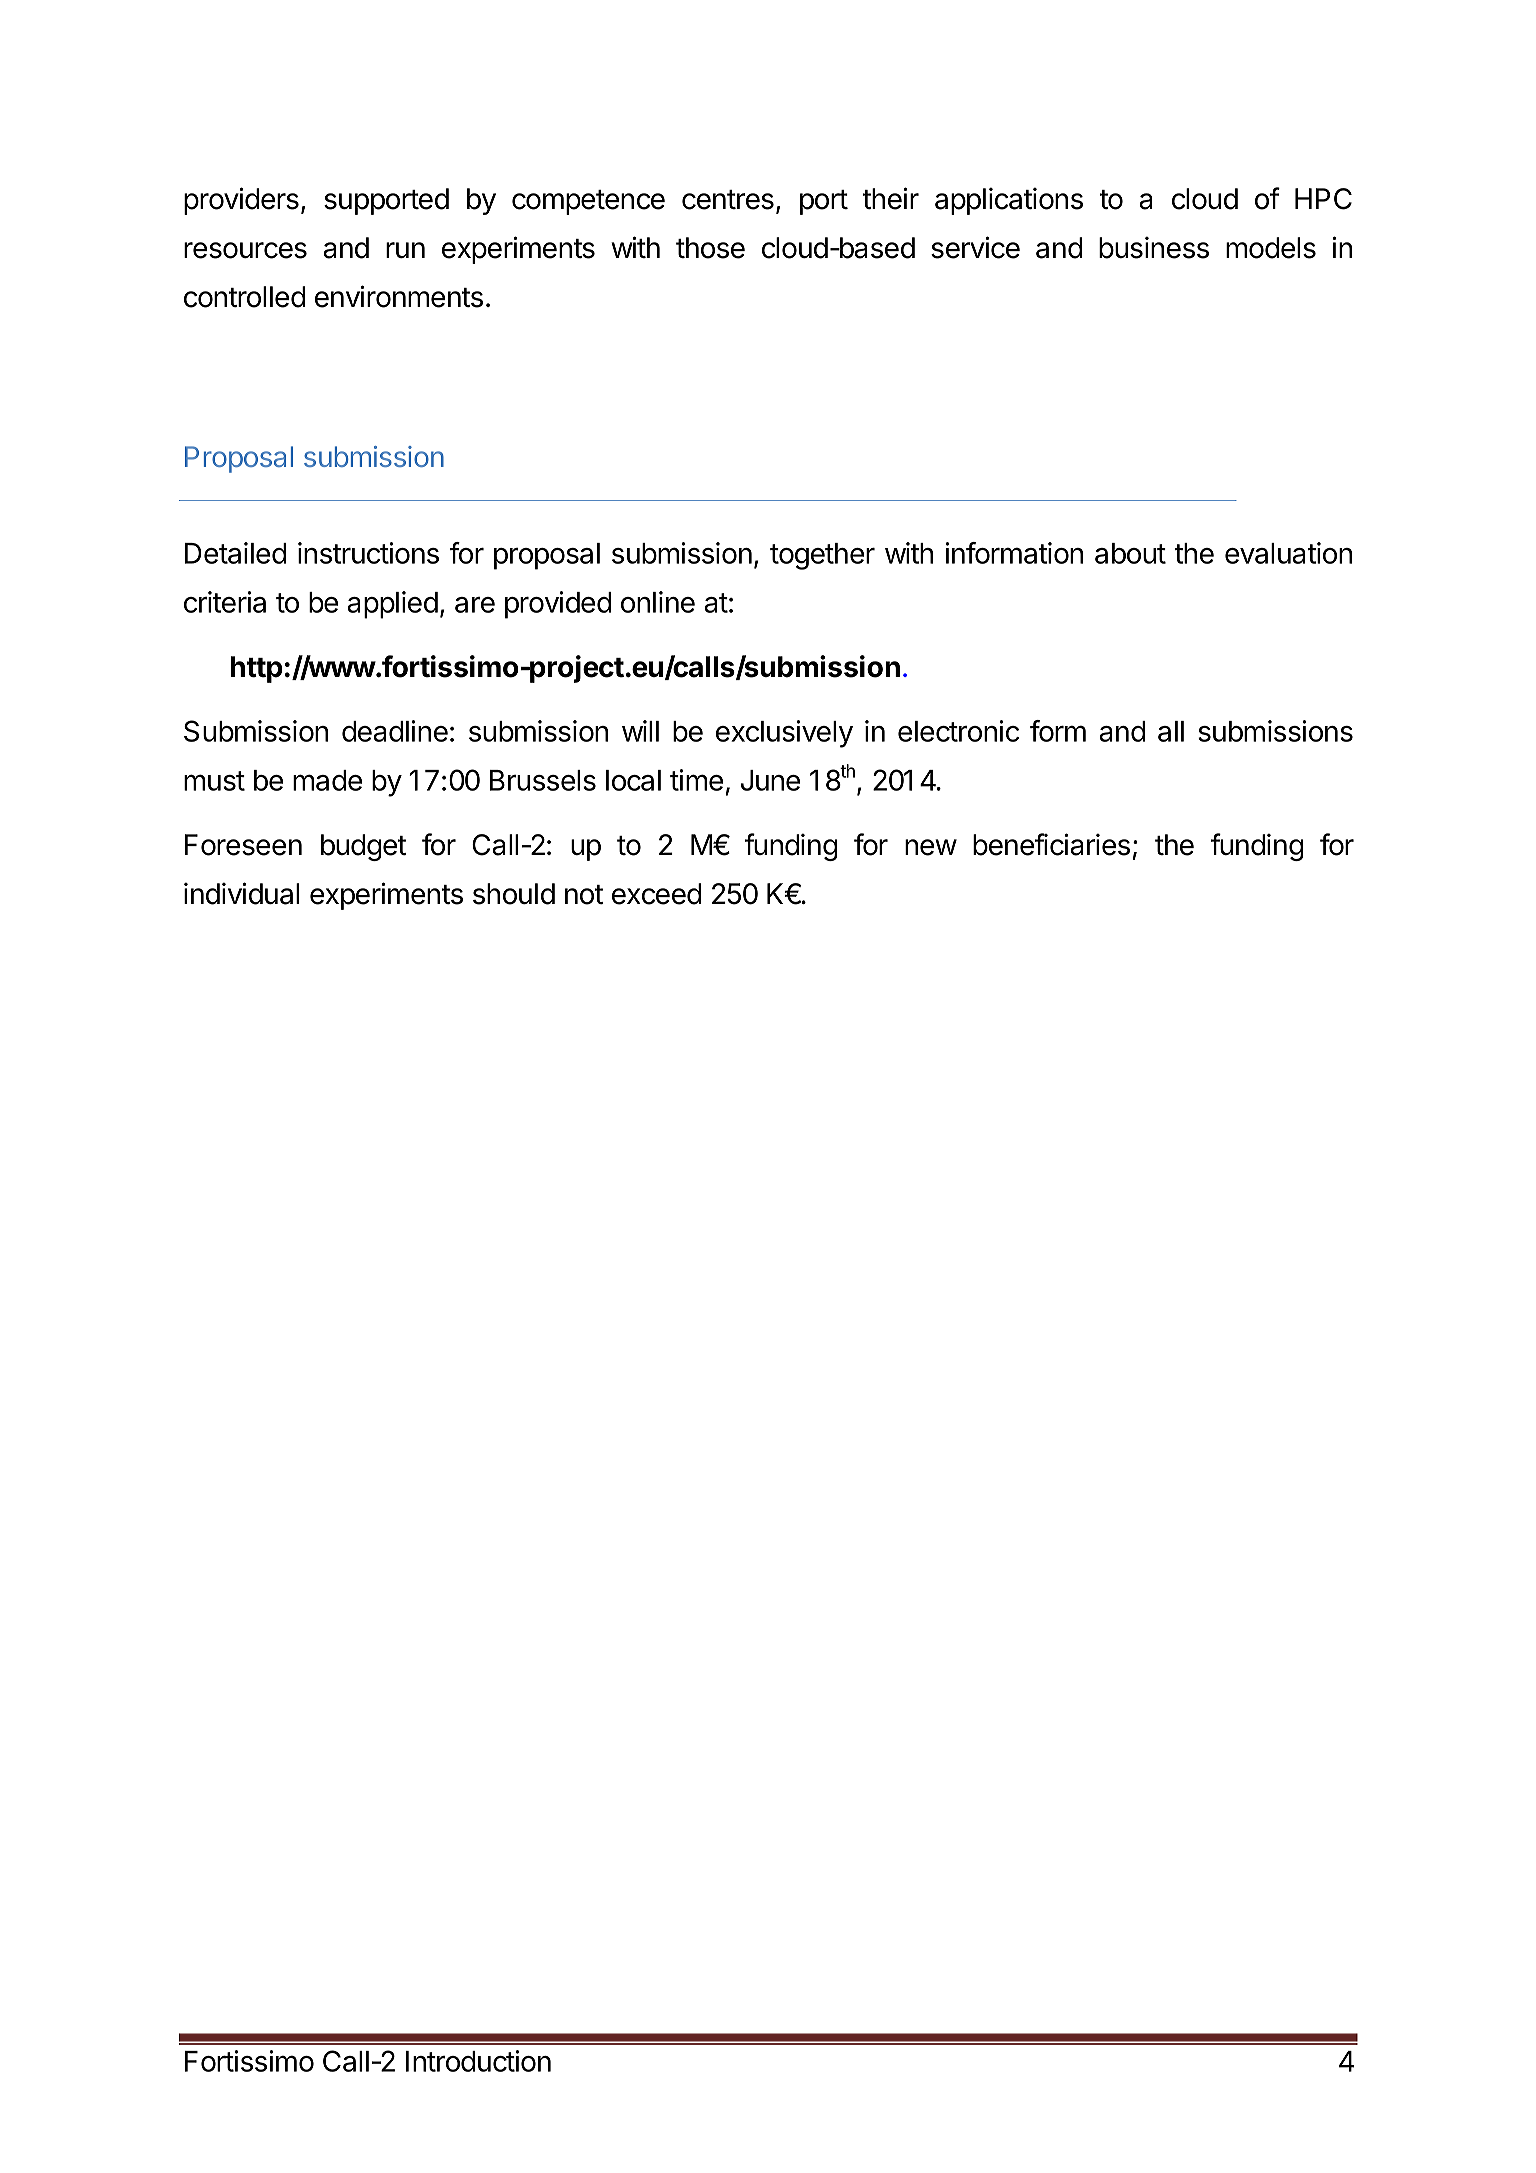 The height and width of the document is (2173, 1536). I want to click on exceed, so click(656, 894).
